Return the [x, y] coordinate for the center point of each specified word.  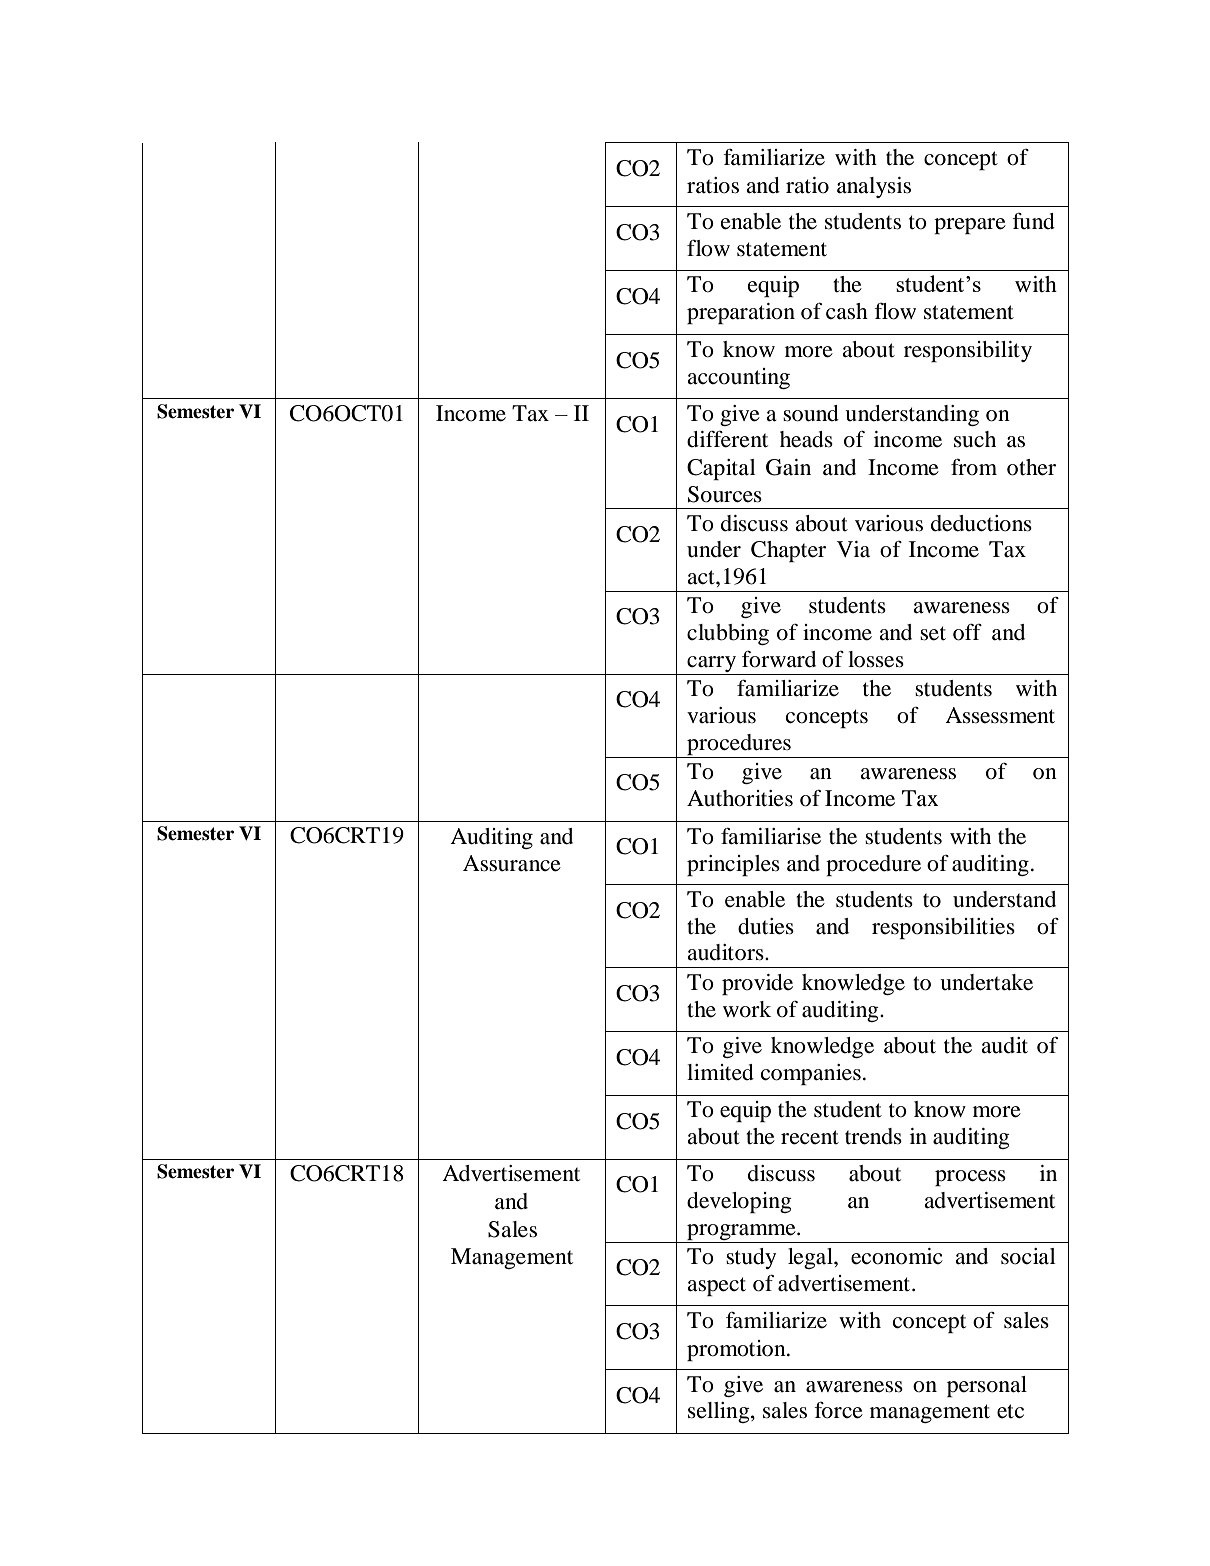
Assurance [512, 863]
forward [779, 659]
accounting [738, 378]
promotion [737, 1350]
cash [847, 311]
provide [757, 984]
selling [720, 1412]
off [967, 632]
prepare [970, 226]
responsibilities [943, 928]
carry [712, 665]
